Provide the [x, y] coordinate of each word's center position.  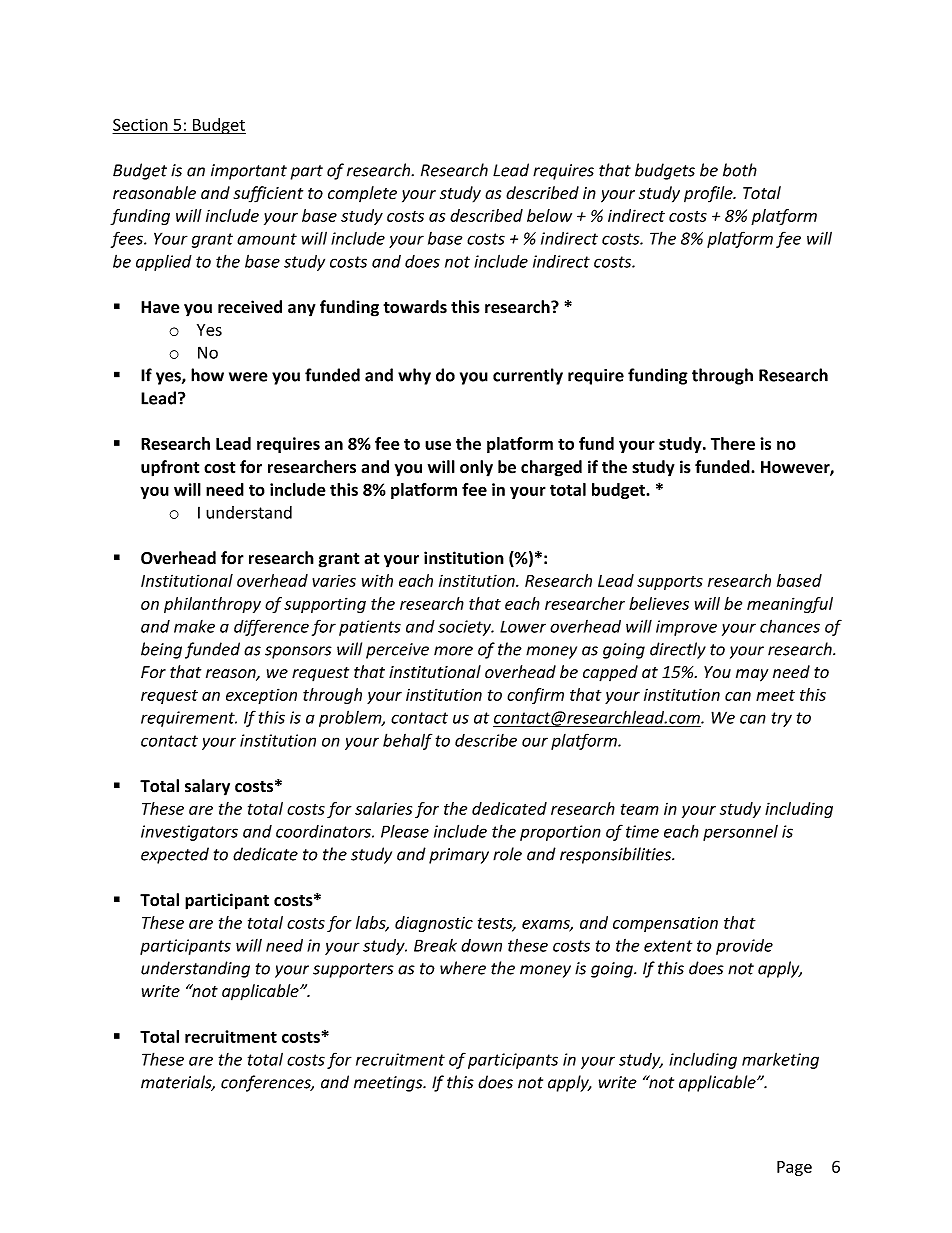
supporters [353, 970]
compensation [665, 924]
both [740, 170]
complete [362, 194]
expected [175, 855]
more [453, 651]
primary [459, 856]
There [733, 443]
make [194, 626]
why [414, 376]
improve [686, 628]
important [249, 172]
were [248, 377]
